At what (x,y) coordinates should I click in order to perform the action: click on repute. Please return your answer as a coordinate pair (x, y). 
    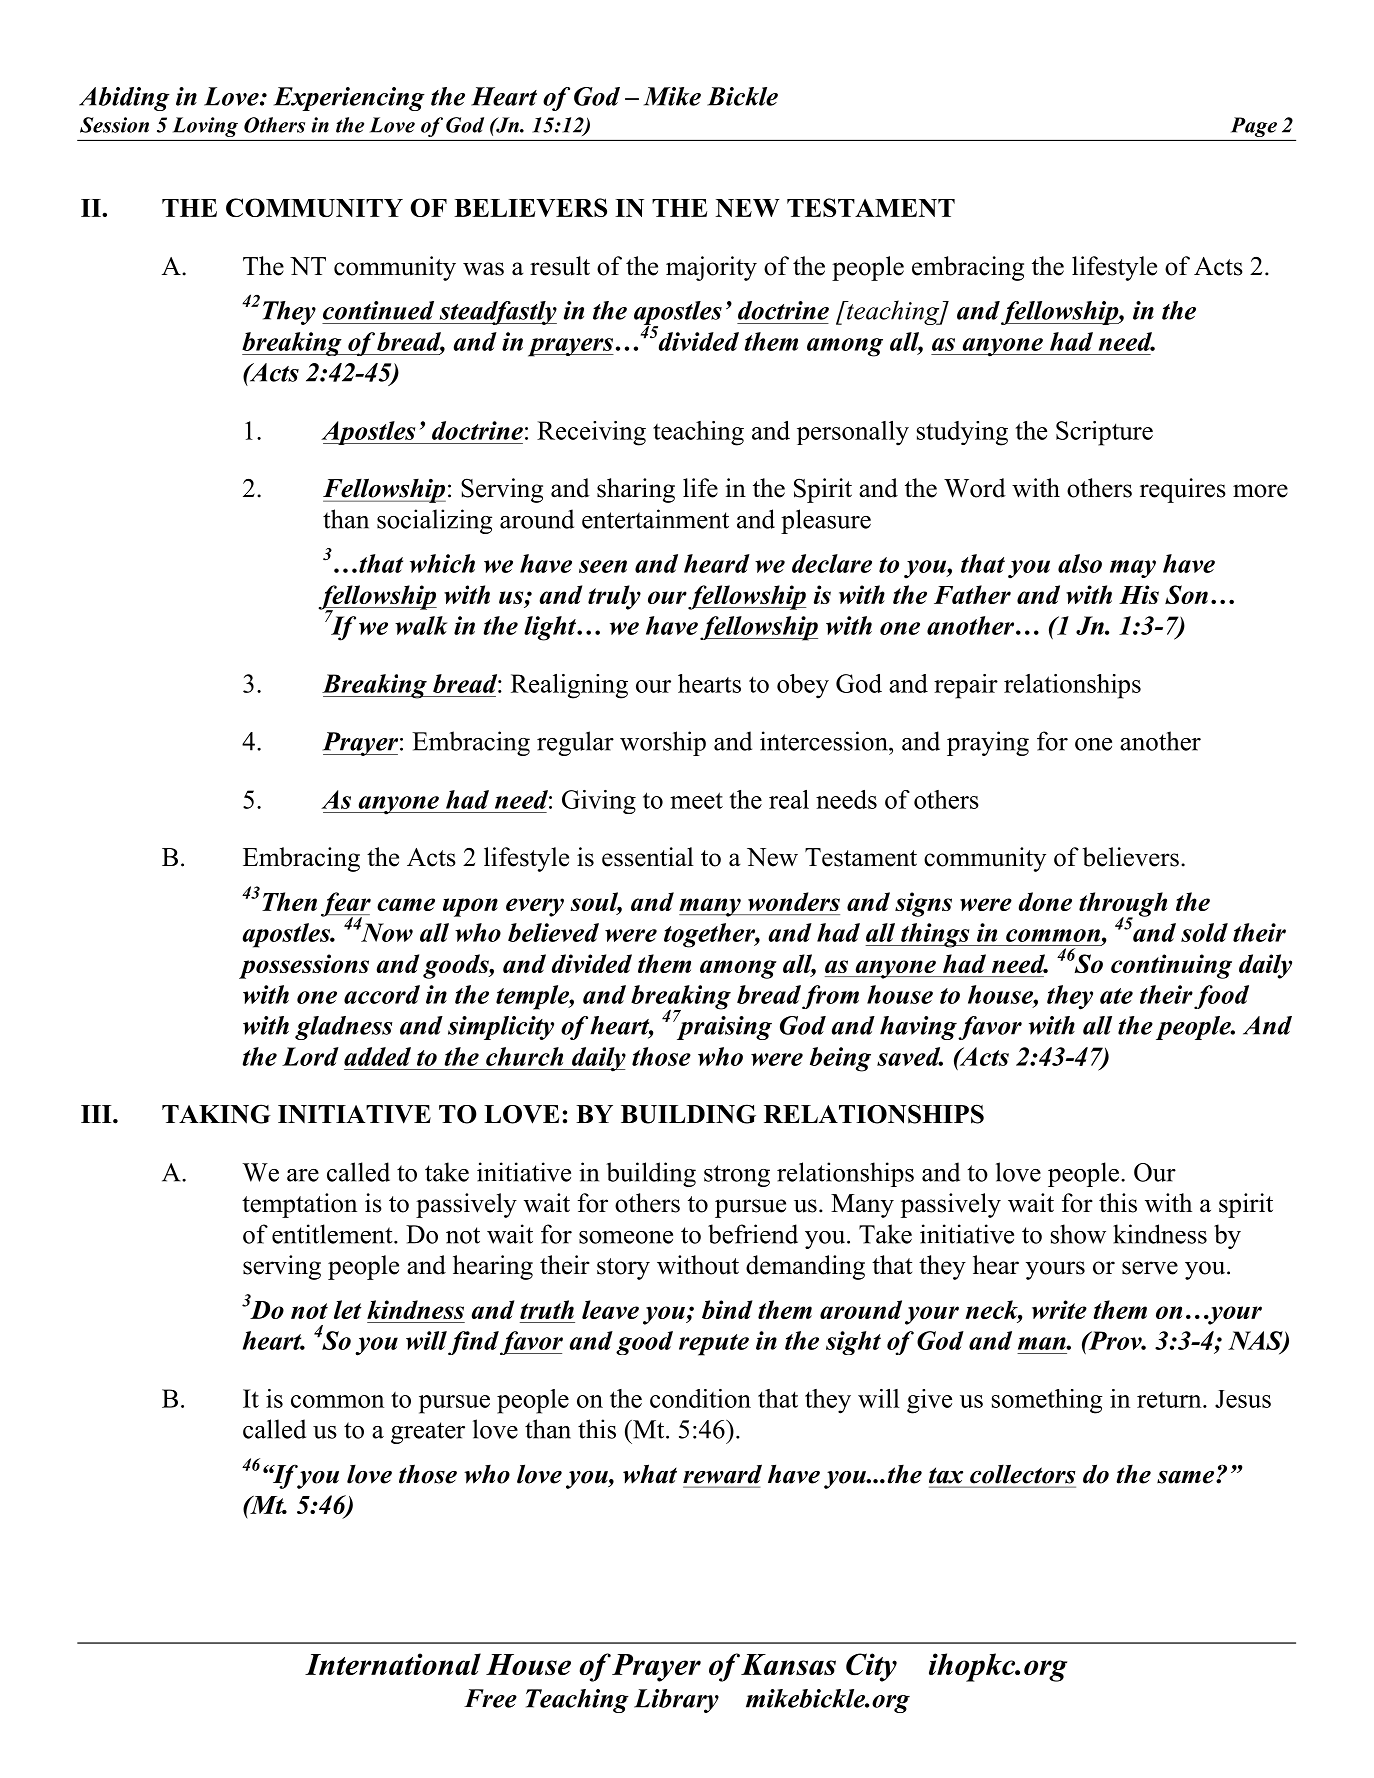
    Looking at the image, I should click on (714, 1345).
